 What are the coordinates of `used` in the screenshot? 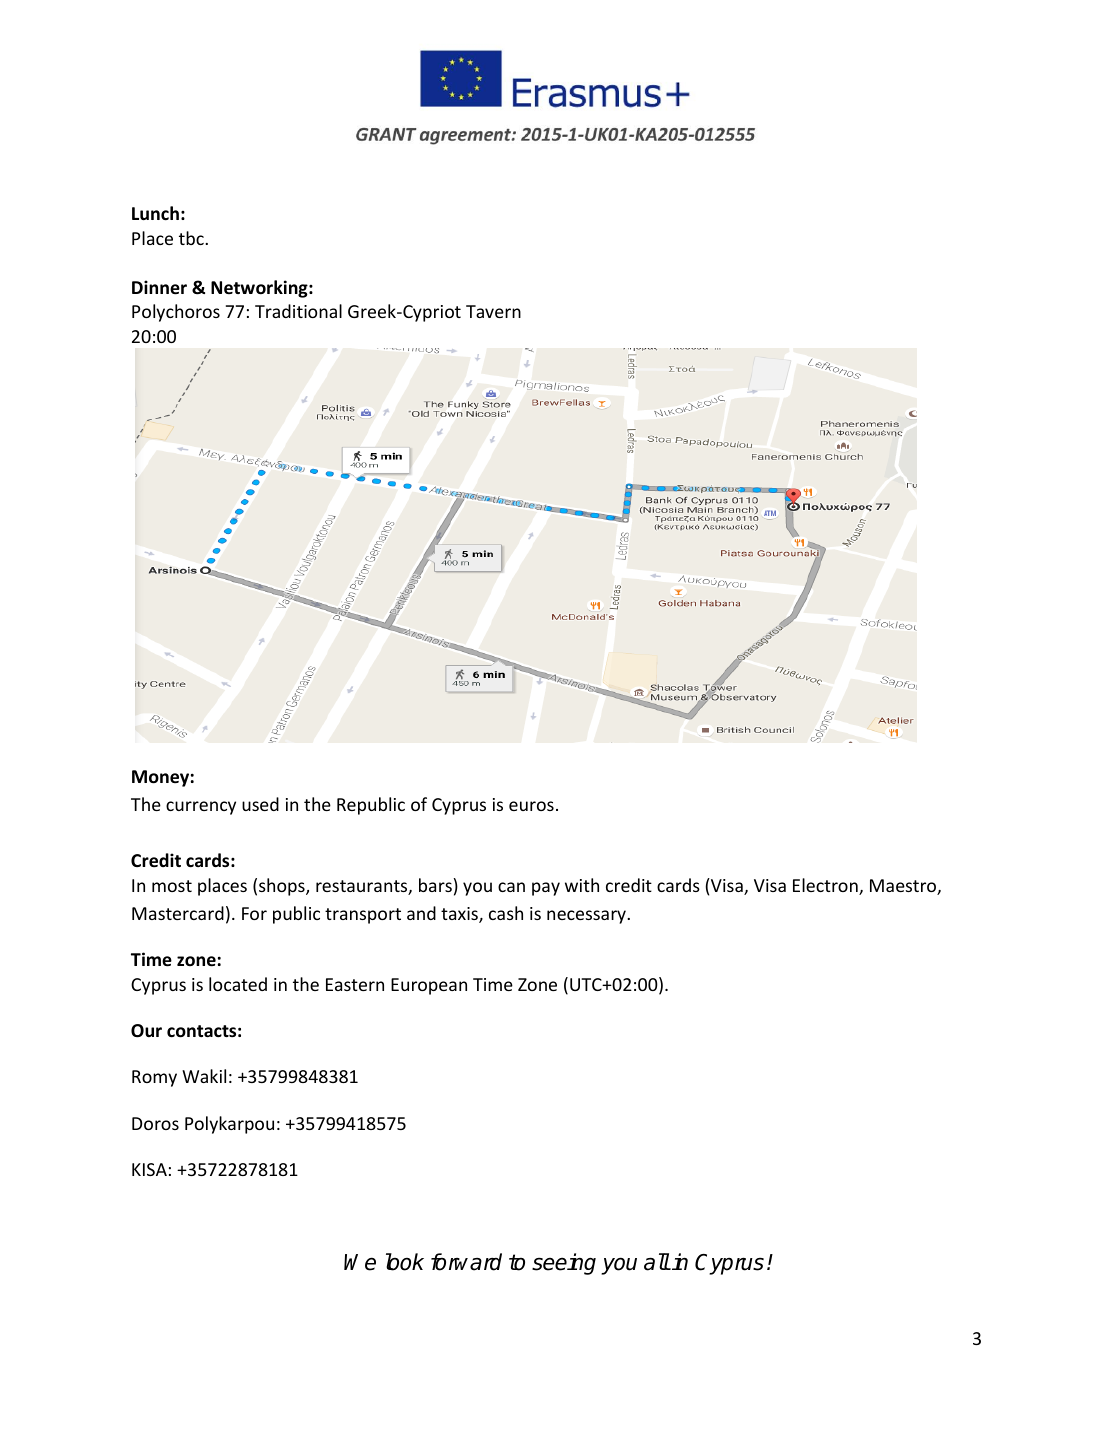 It's located at (260, 804).
